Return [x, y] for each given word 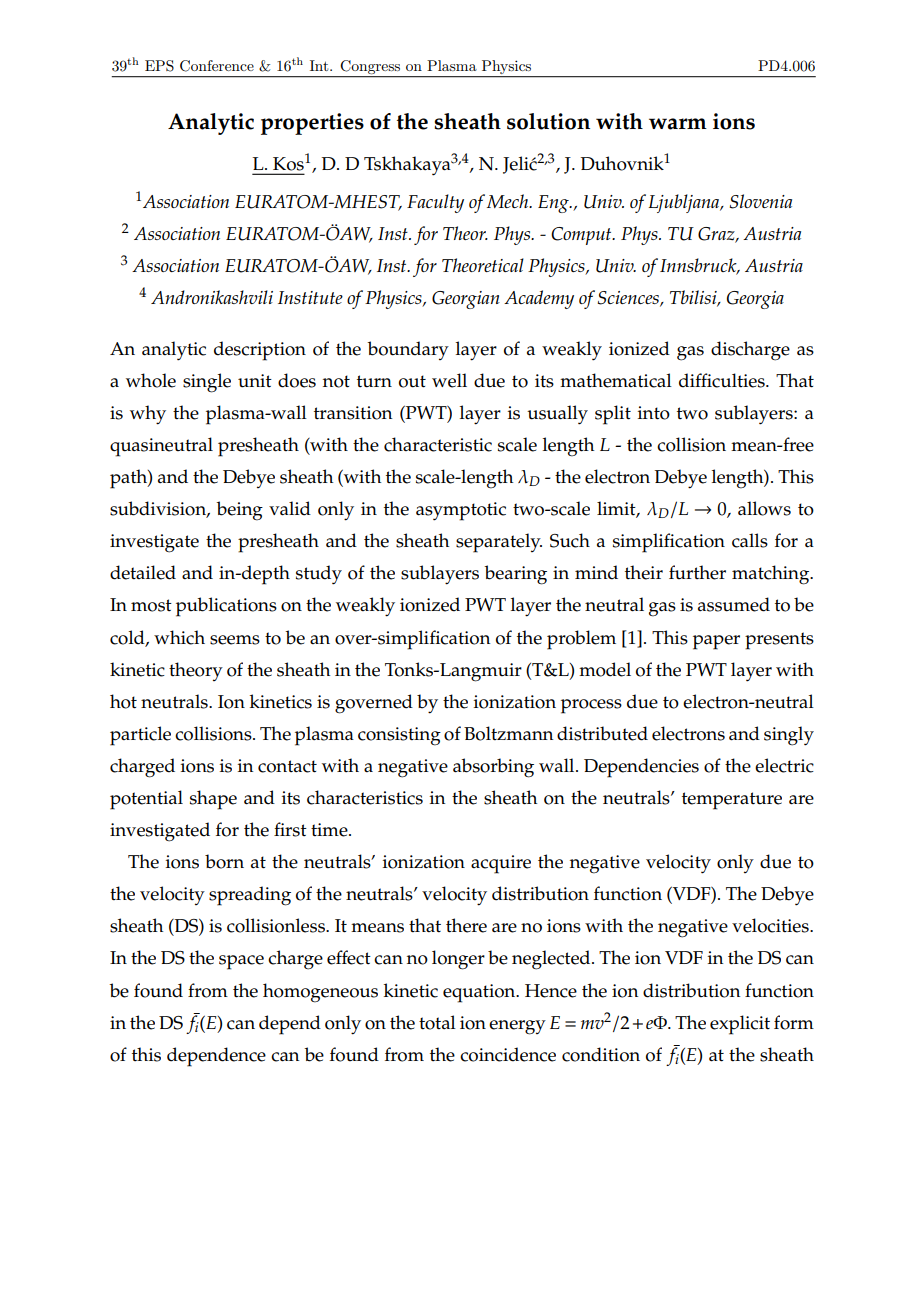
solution [548, 121]
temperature [732, 801]
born [224, 861]
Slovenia [761, 201]
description [260, 351]
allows [764, 508]
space [241, 962]
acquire [501, 864]
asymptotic [461, 511]
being [239, 511]
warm [678, 124]
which [179, 637]
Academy [539, 299]
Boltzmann [508, 733]
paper [716, 642]
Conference [217, 66]
